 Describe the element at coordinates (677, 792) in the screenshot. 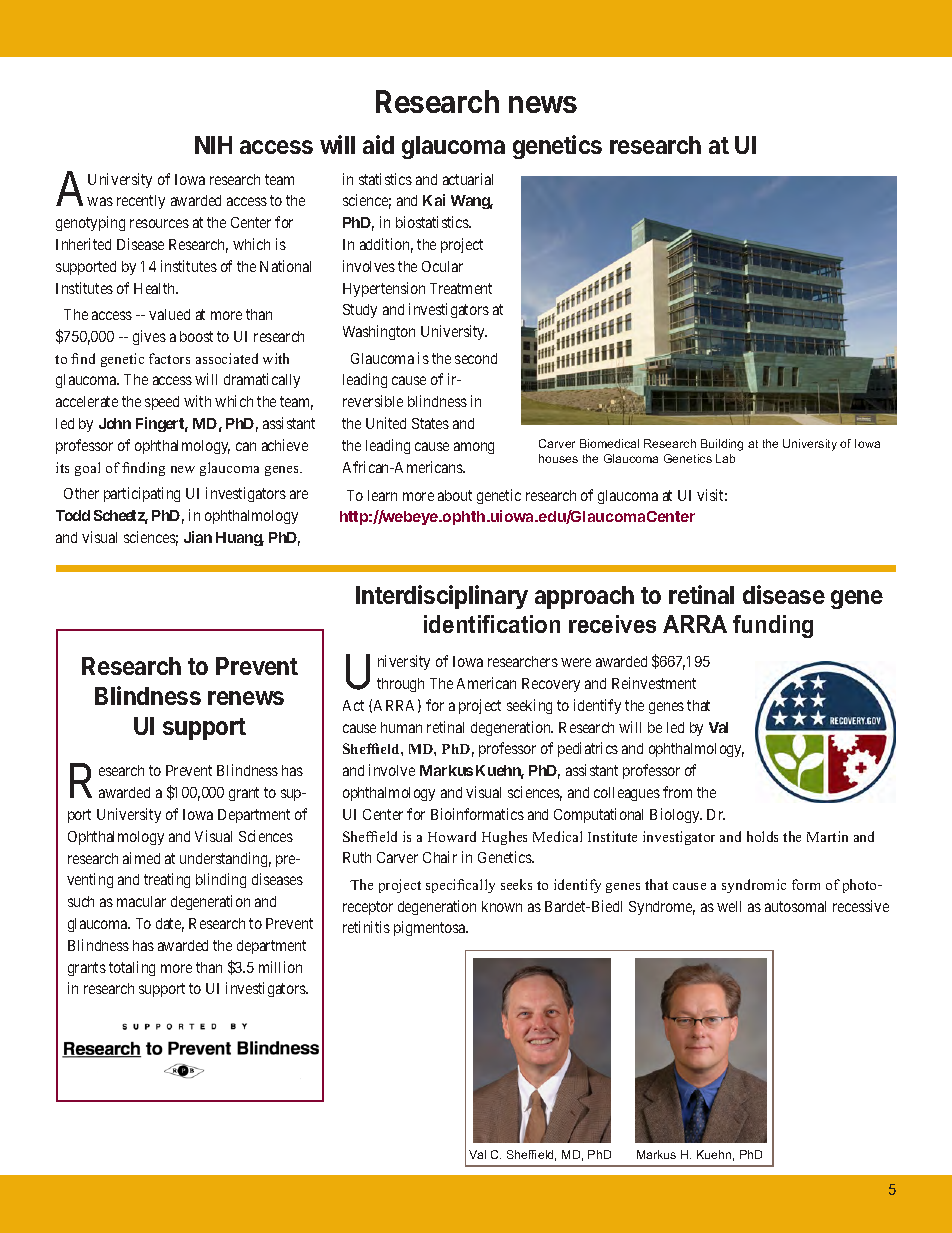

I see `from` at that location.
